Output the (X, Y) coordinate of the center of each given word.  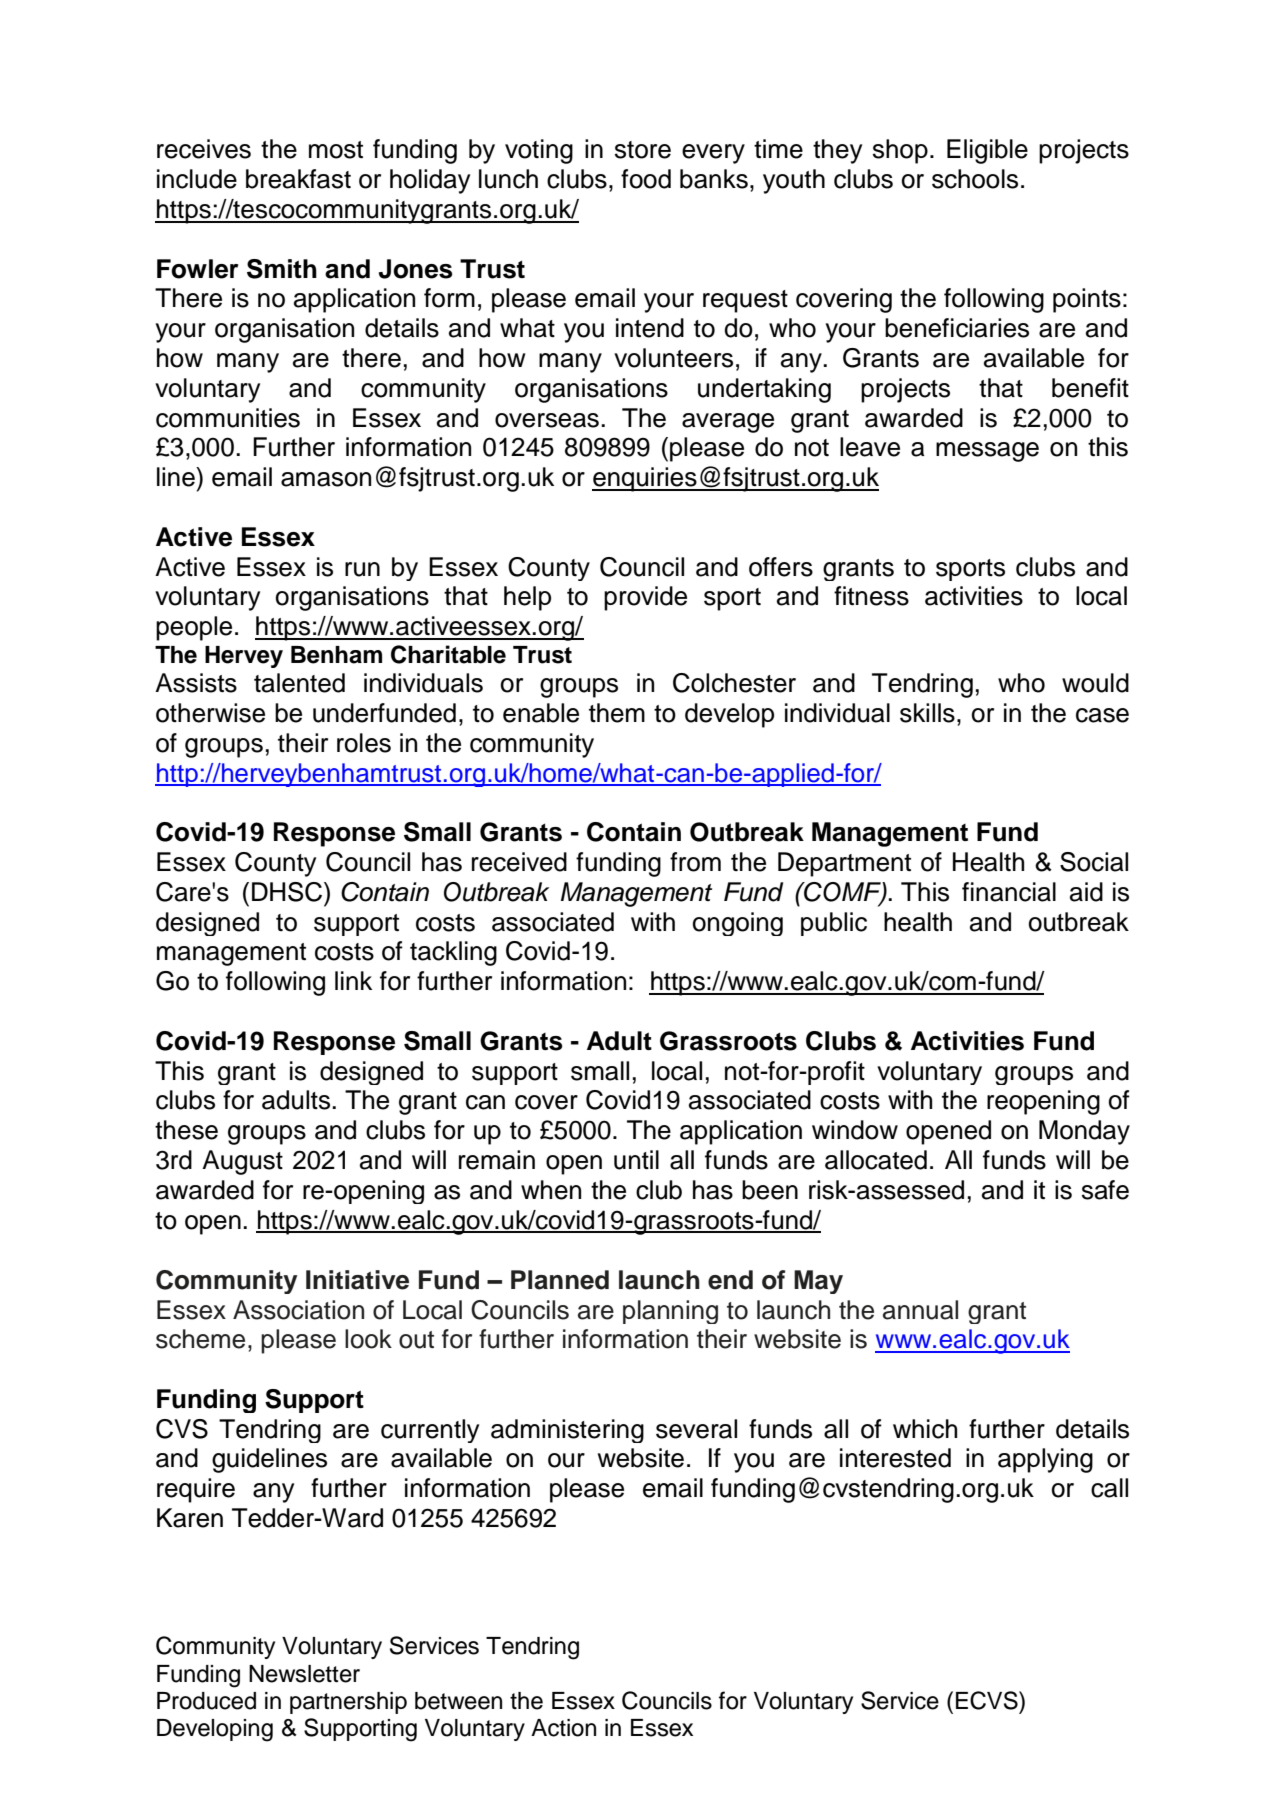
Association (298, 1310)
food (646, 179)
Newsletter (304, 1674)
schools (975, 179)
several (696, 1429)
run (362, 569)
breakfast (298, 179)
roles (364, 743)
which (925, 1429)
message (987, 452)
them (617, 713)
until (636, 1160)
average (728, 423)
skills (927, 713)
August (242, 1162)
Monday (1084, 1132)
